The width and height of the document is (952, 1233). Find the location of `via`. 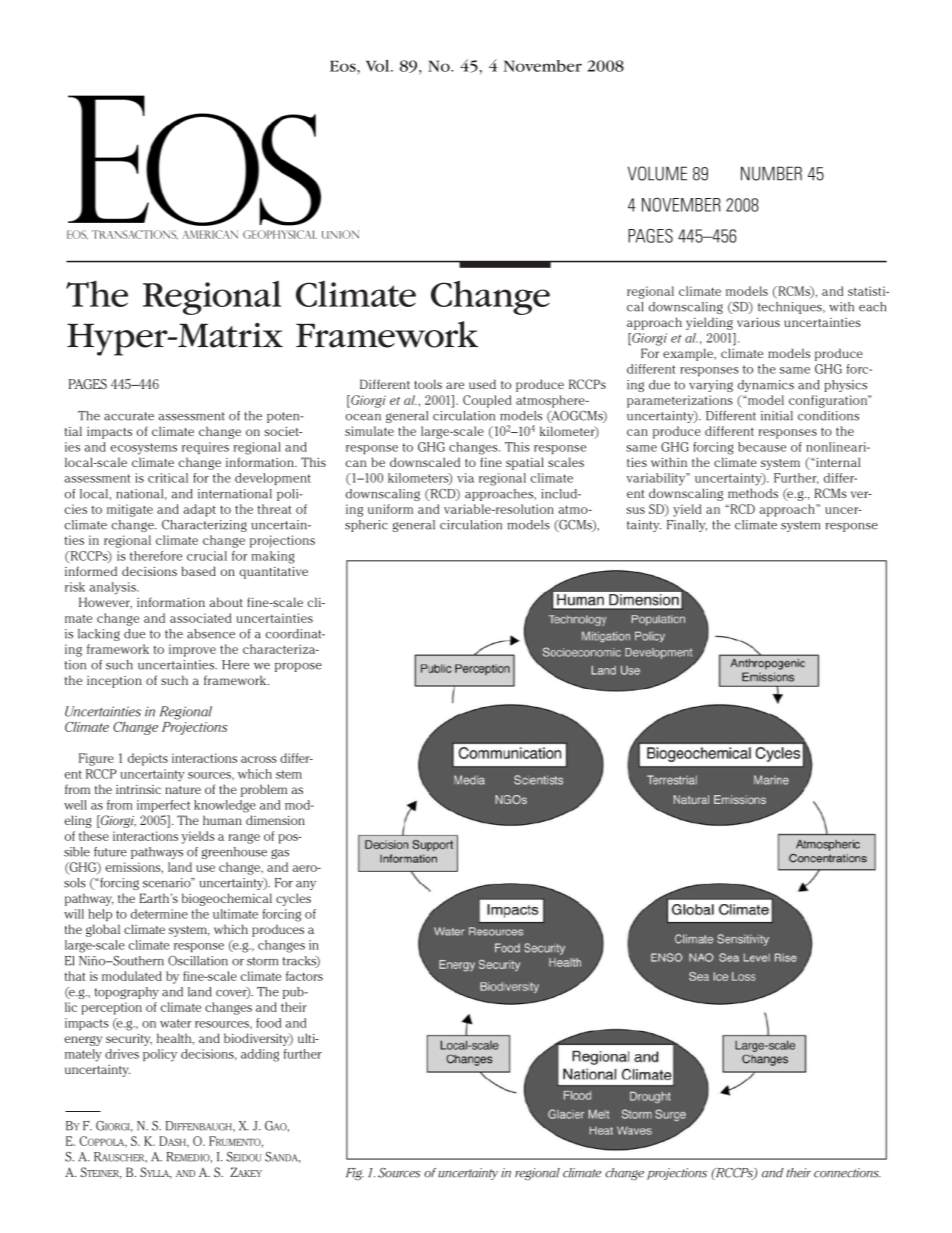

via is located at coordinates (465, 478).
